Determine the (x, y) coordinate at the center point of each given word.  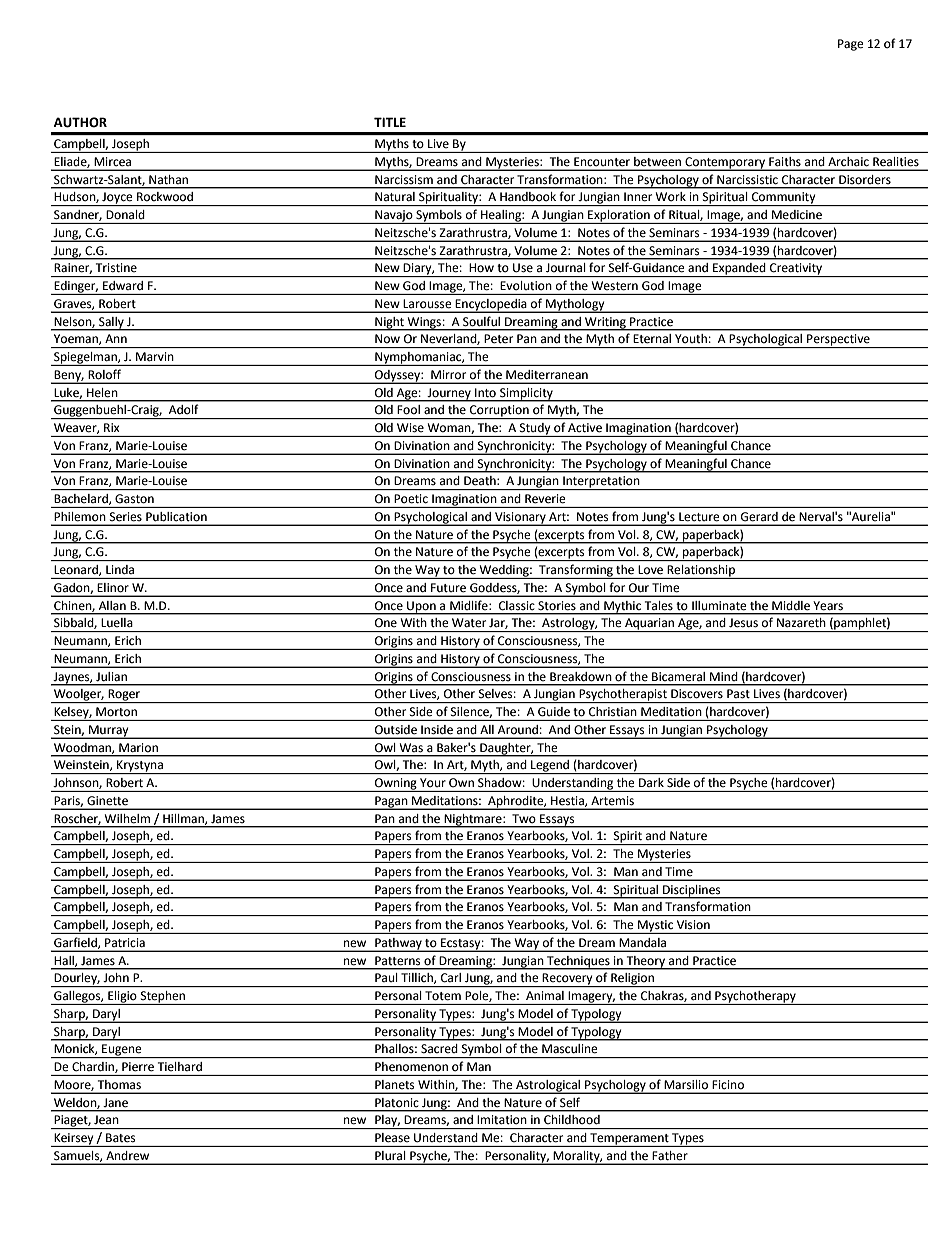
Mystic (656, 927)
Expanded (739, 270)
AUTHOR (80, 122)
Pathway (398, 945)
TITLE (390, 122)
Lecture (699, 517)
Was (411, 748)
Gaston (134, 498)
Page (851, 45)
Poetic (411, 498)
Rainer (73, 268)
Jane (115, 1103)
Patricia (125, 942)
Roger (125, 696)
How (482, 267)
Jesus (743, 623)
